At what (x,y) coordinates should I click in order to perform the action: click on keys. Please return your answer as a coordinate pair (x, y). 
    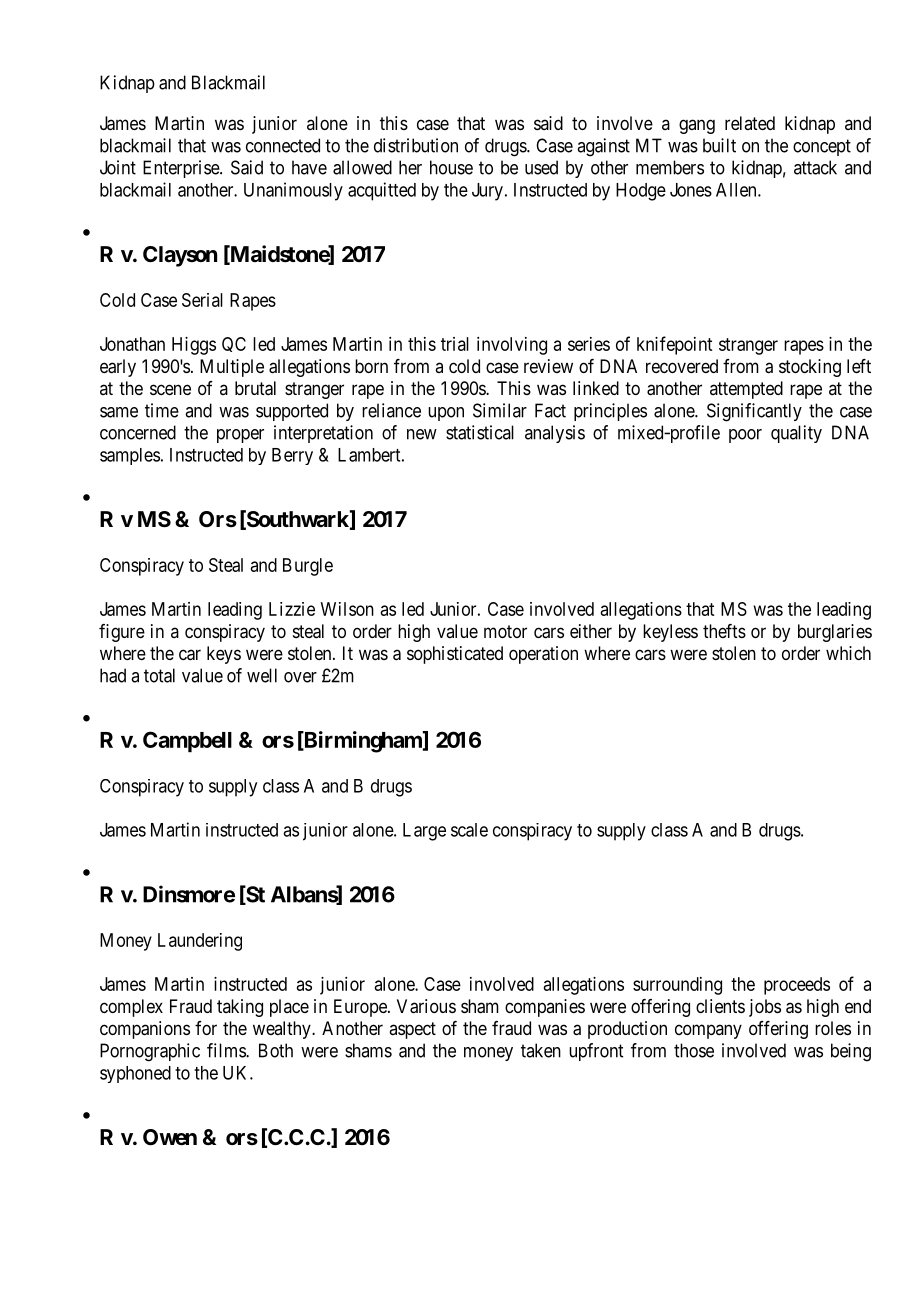
    Looking at the image, I should click on (224, 655).
